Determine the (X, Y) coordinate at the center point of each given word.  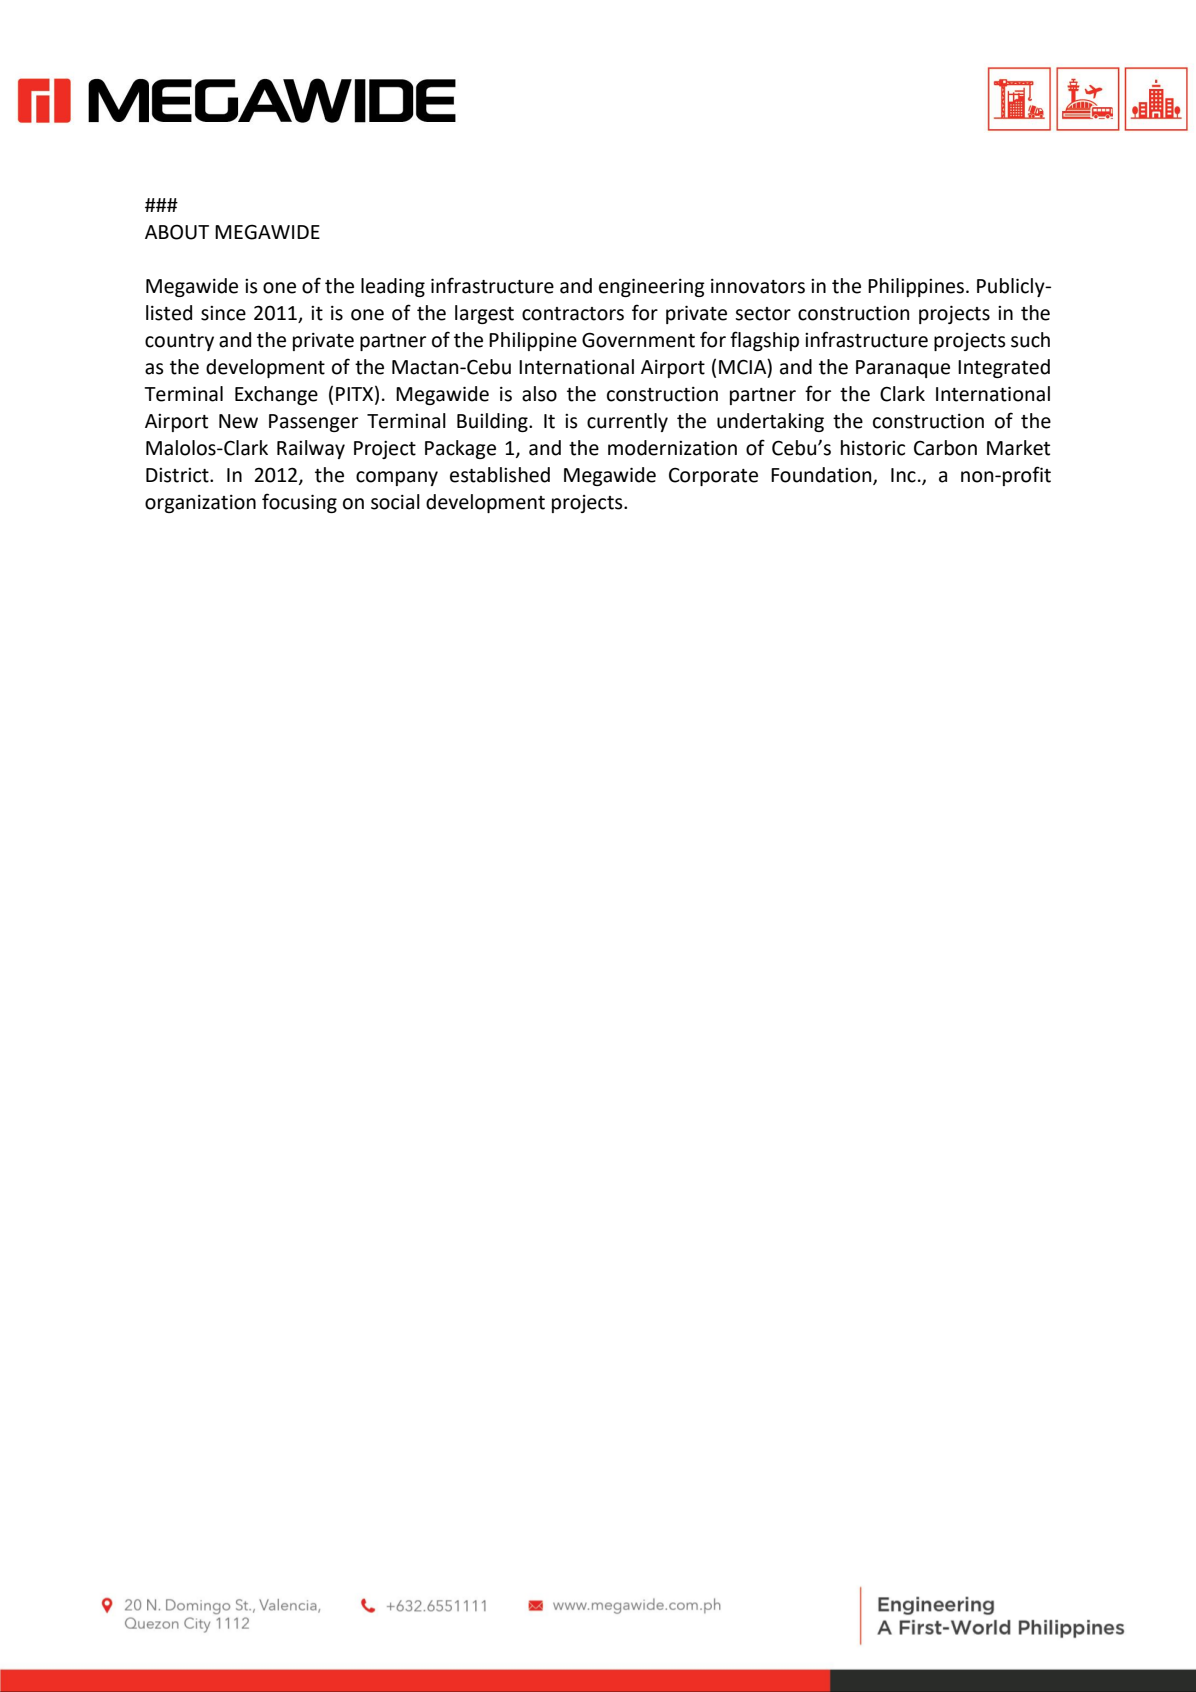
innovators (758, 286)
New (238, 421)
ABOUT (177, 232)
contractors (573, 314)
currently (627, 422)
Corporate (713, 476)
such (1030, 340)
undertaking (770, 422)
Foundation (822, 476)
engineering (652, 287)
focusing (299, 503)
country (179, 342)
